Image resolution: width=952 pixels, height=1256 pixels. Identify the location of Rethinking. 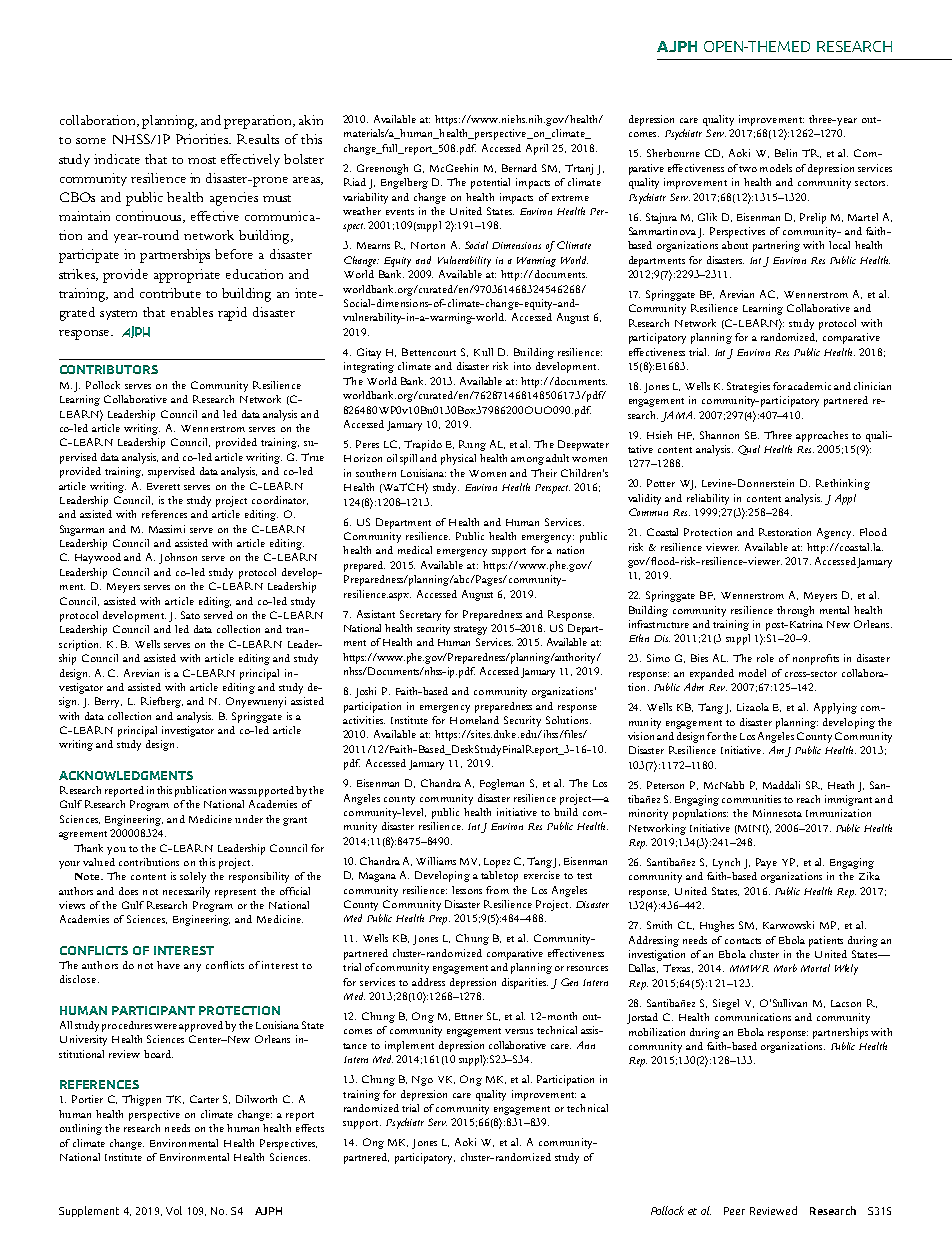
(843, 484).
